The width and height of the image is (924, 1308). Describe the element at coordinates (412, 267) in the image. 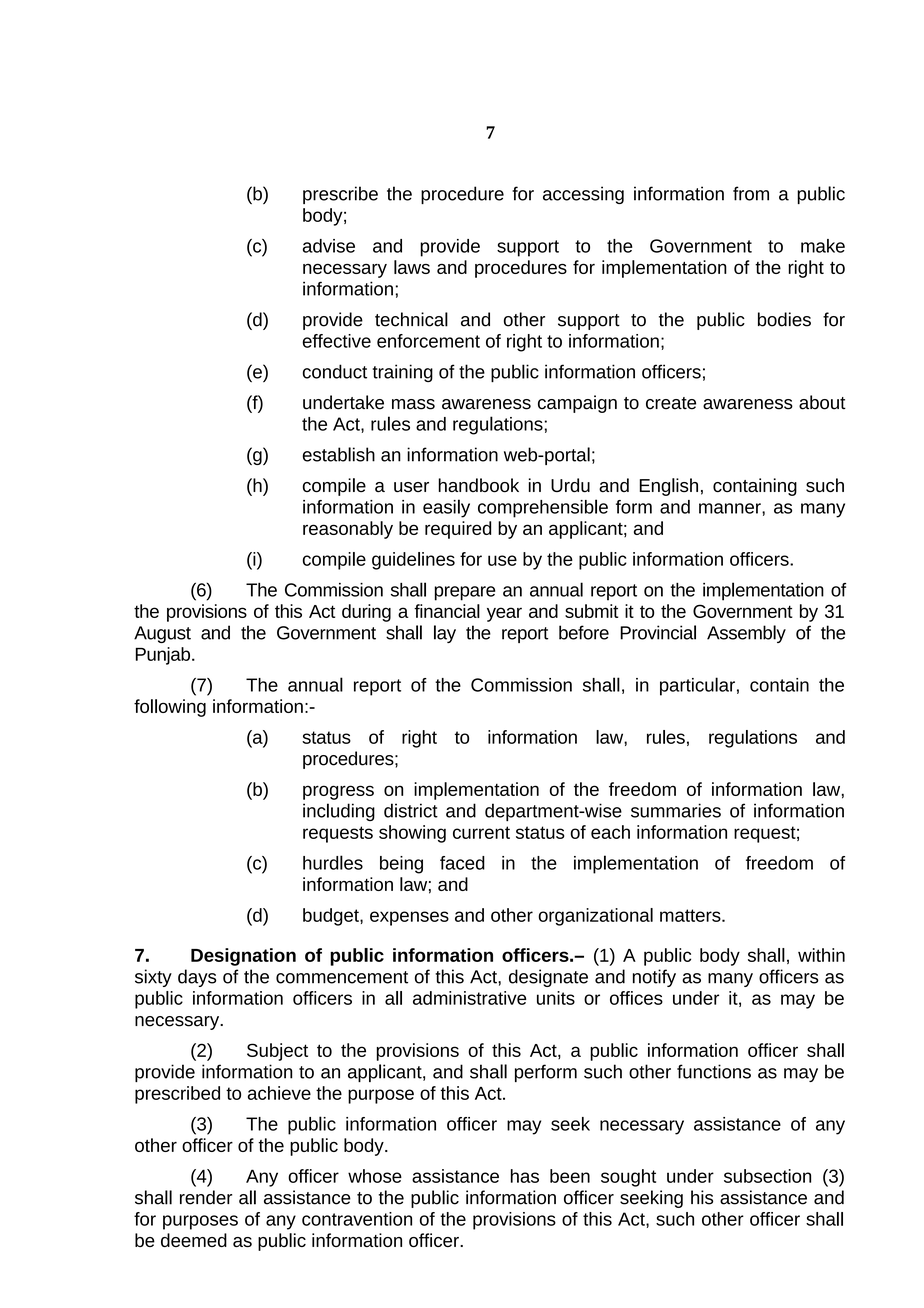

I see `laws` at that location.
